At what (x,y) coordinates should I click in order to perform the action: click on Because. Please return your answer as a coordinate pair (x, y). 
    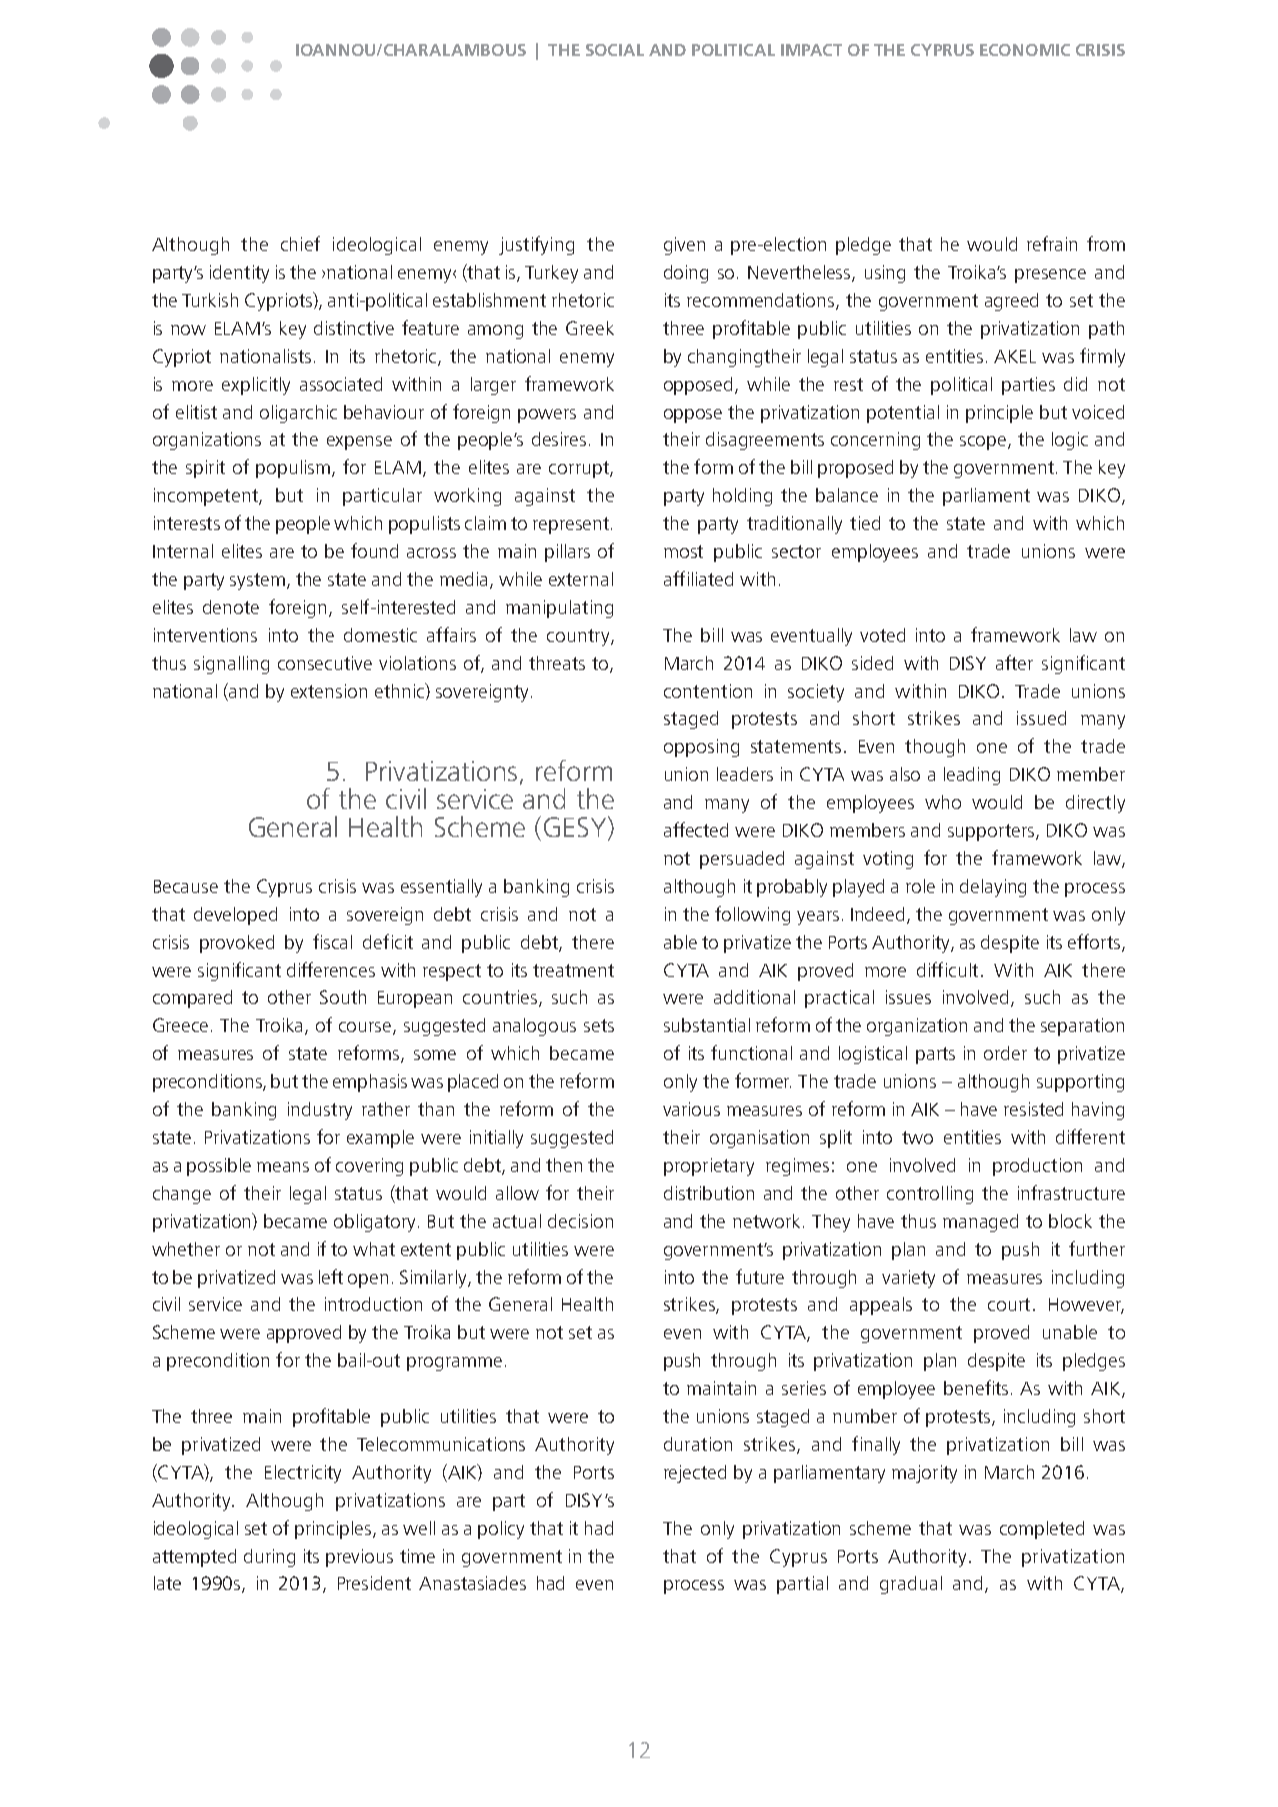
    Looking at the image, I should click on (186, 886).
